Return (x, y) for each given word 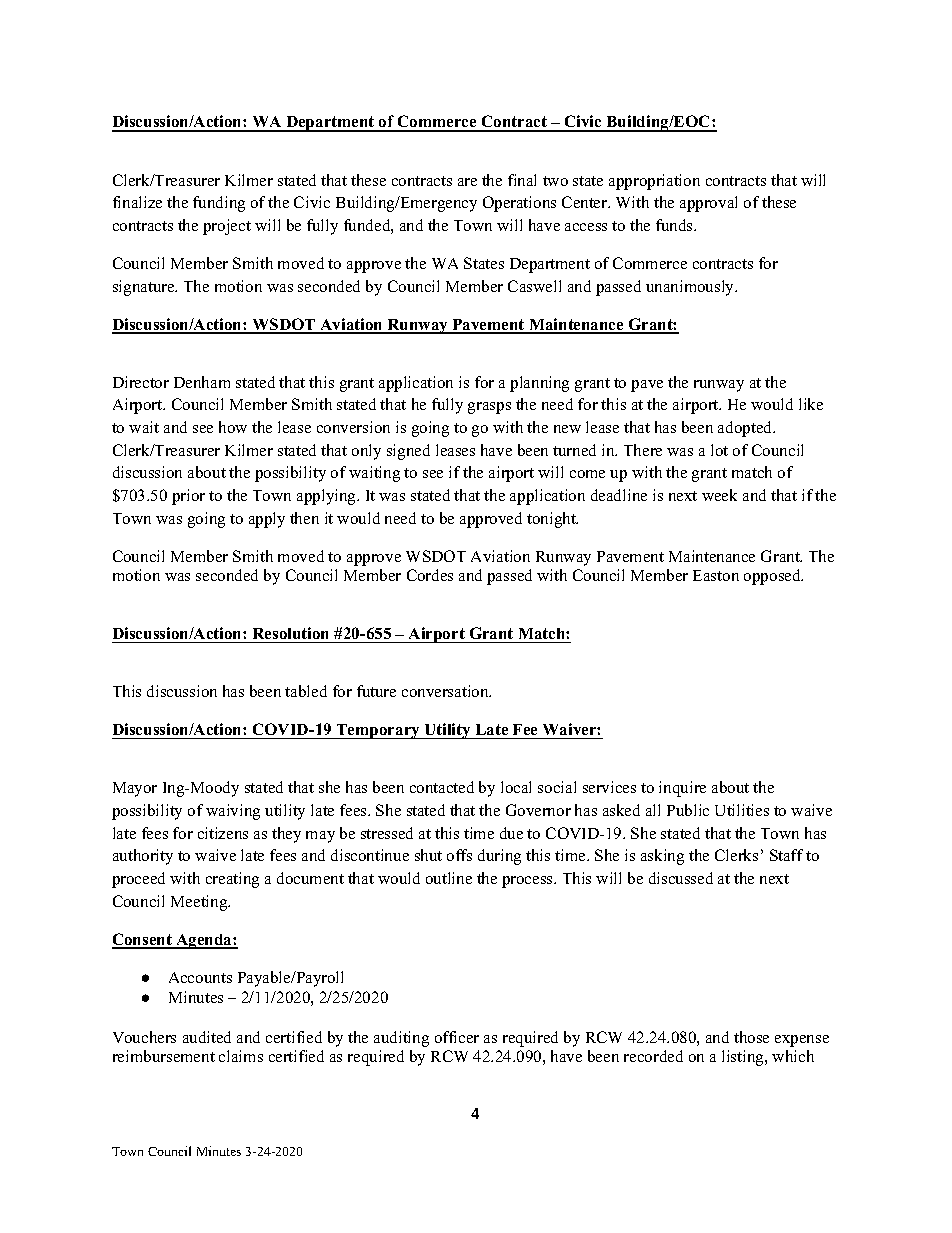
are (467, 182)
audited (207, 1037)
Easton (716, 575)
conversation (446, 691)
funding (219, 204)
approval (708, 204)
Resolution (291, 635)
